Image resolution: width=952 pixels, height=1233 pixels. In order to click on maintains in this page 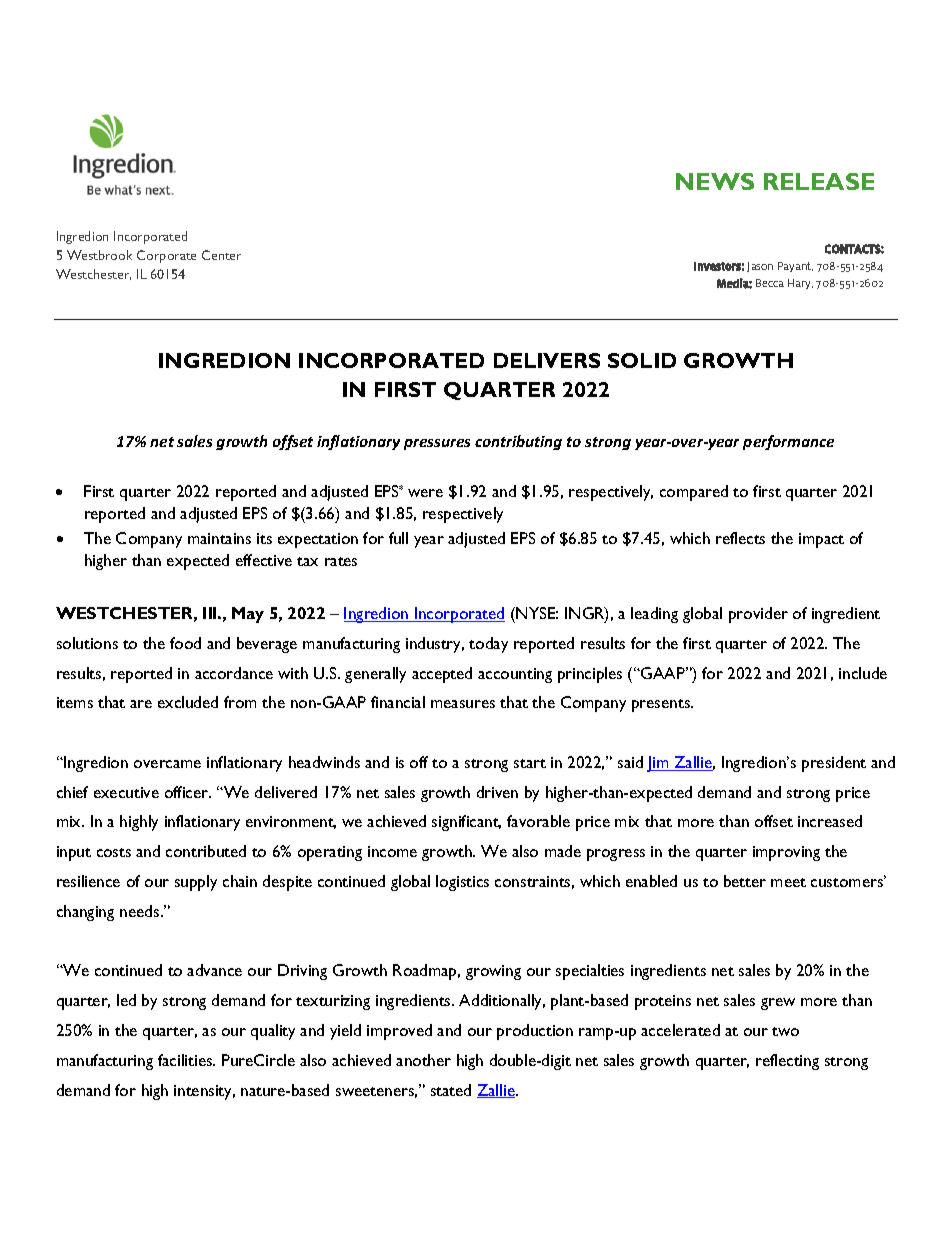, I will do `click(219, 538)`.
